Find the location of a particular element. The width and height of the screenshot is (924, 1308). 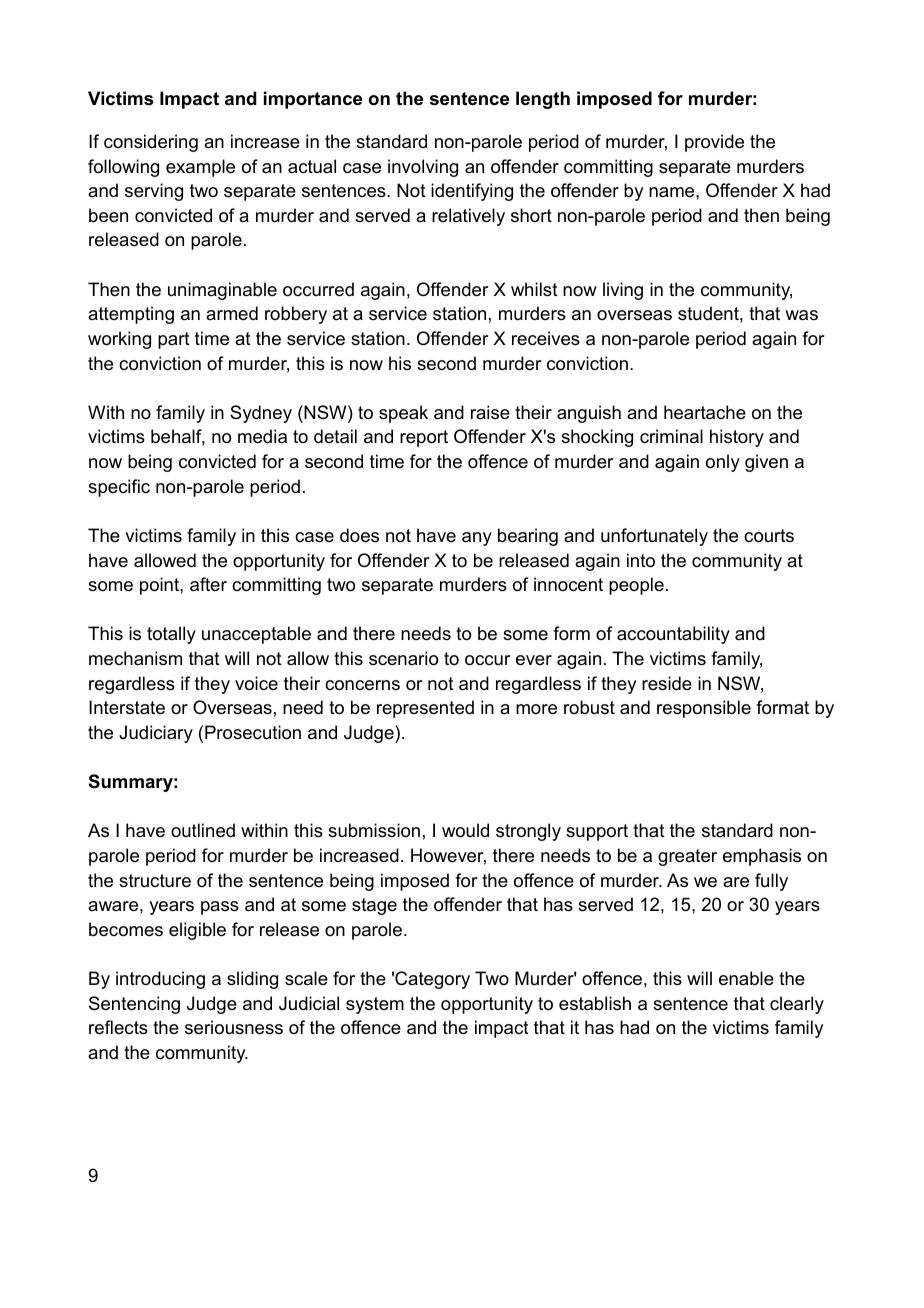

involving is located at coordinates (423, 168).
